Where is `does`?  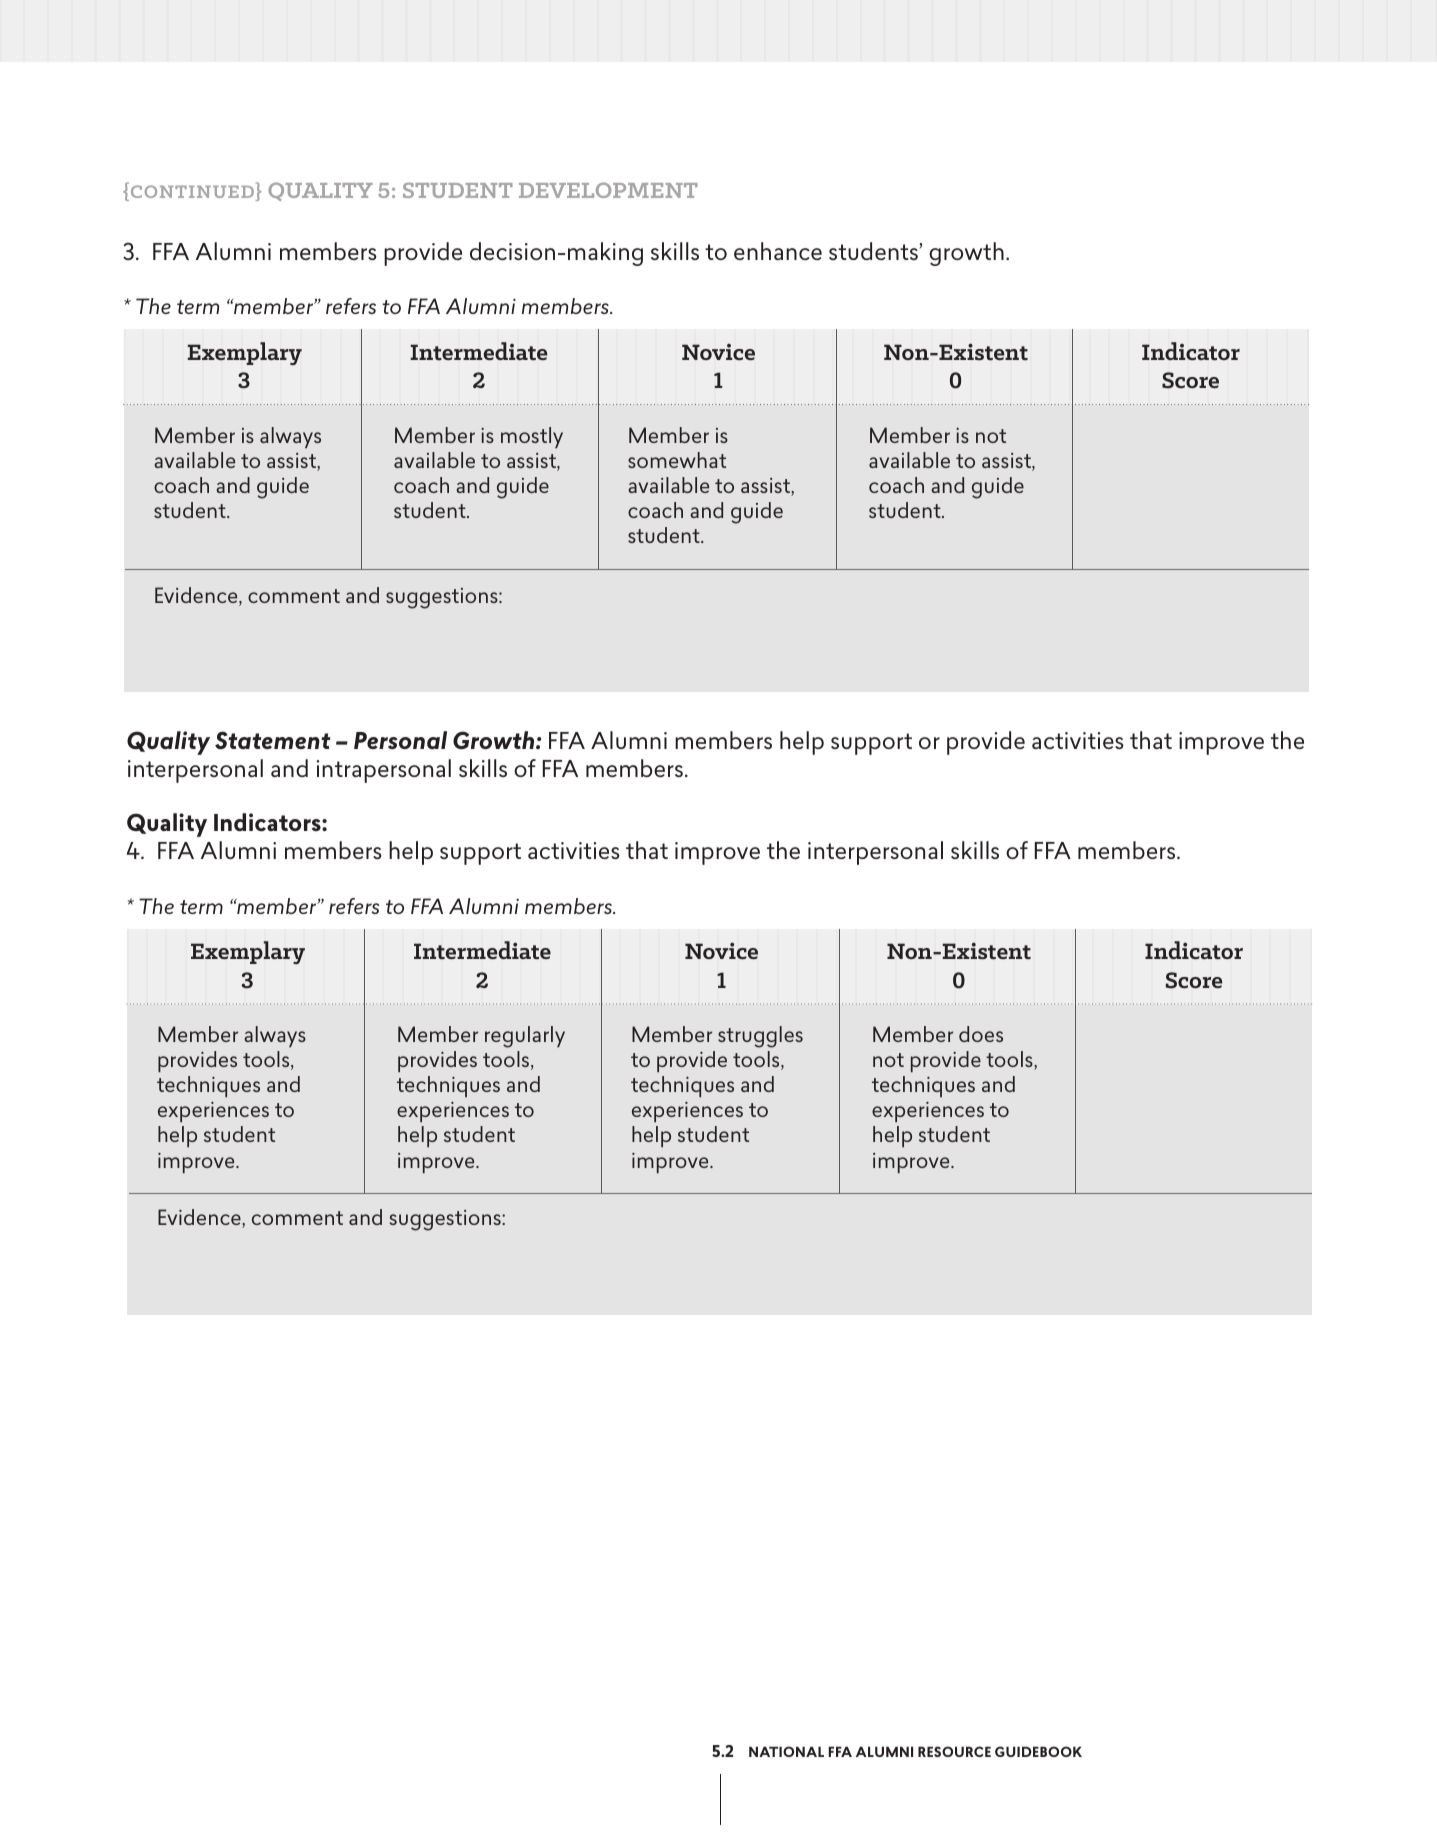 does is located at coordinates (981, 1034).
